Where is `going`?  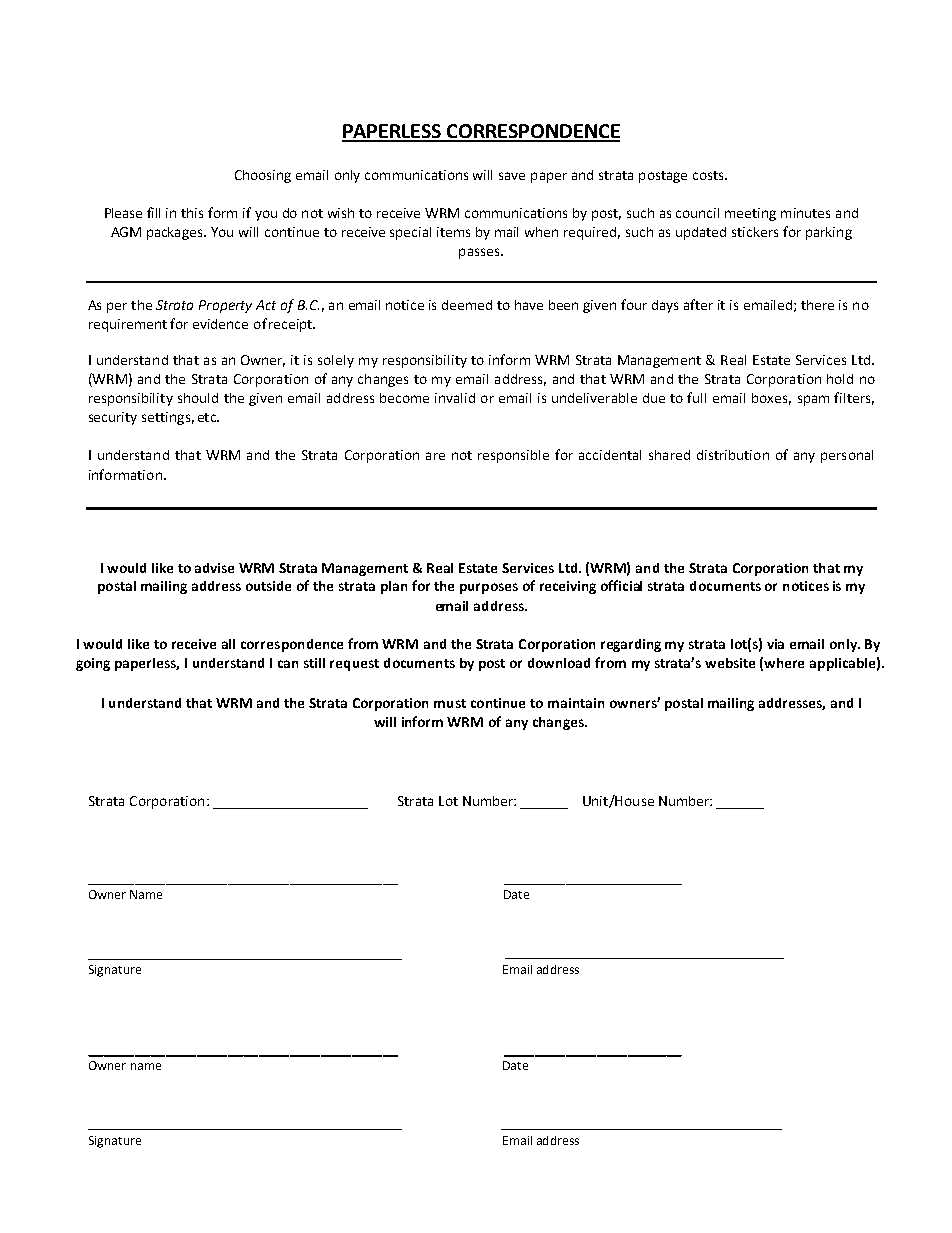
going is located at coordinates (93, 664).
